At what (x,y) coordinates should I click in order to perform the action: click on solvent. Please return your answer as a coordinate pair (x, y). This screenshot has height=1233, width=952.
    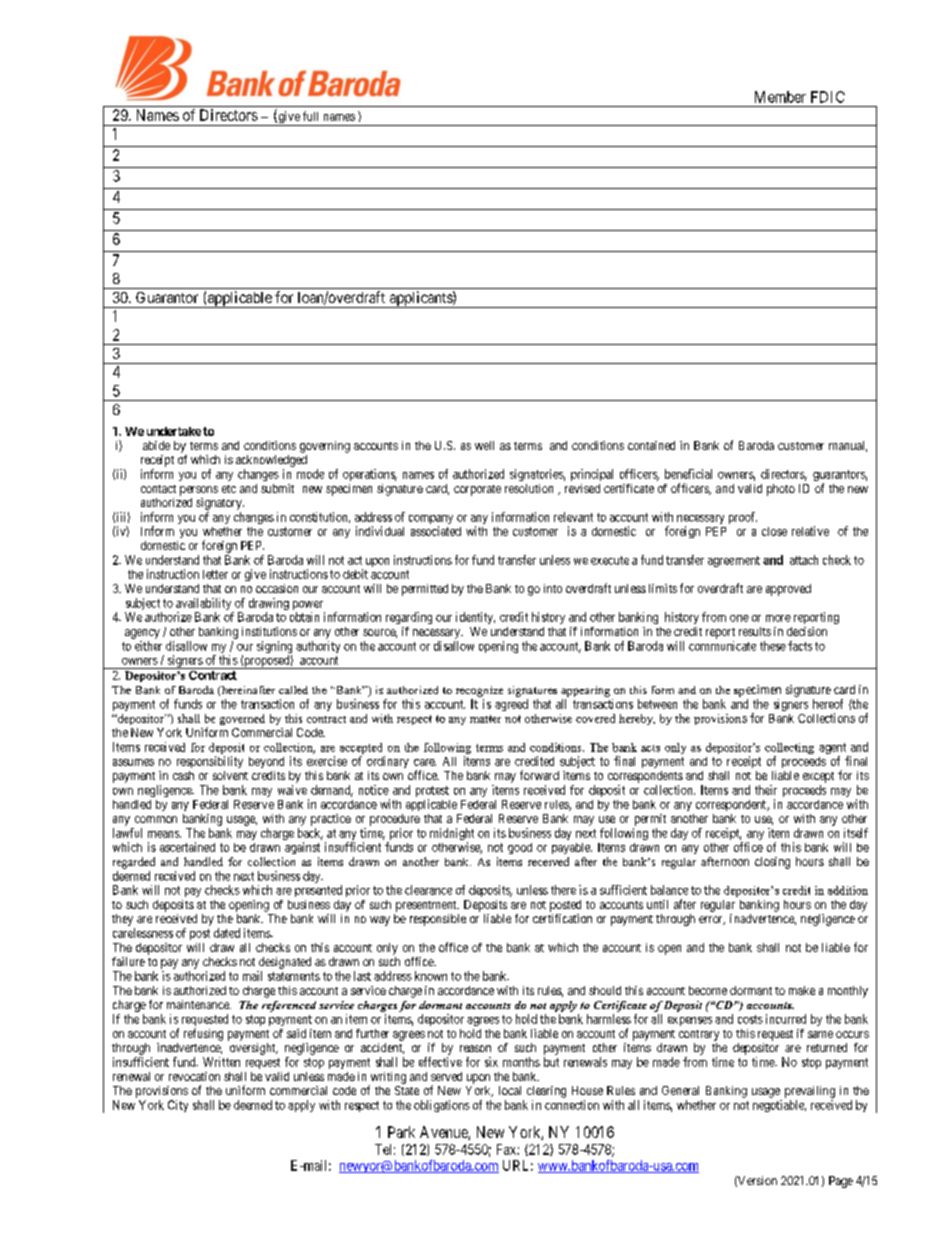
    Looking at the image, I should click on (230, 775).
